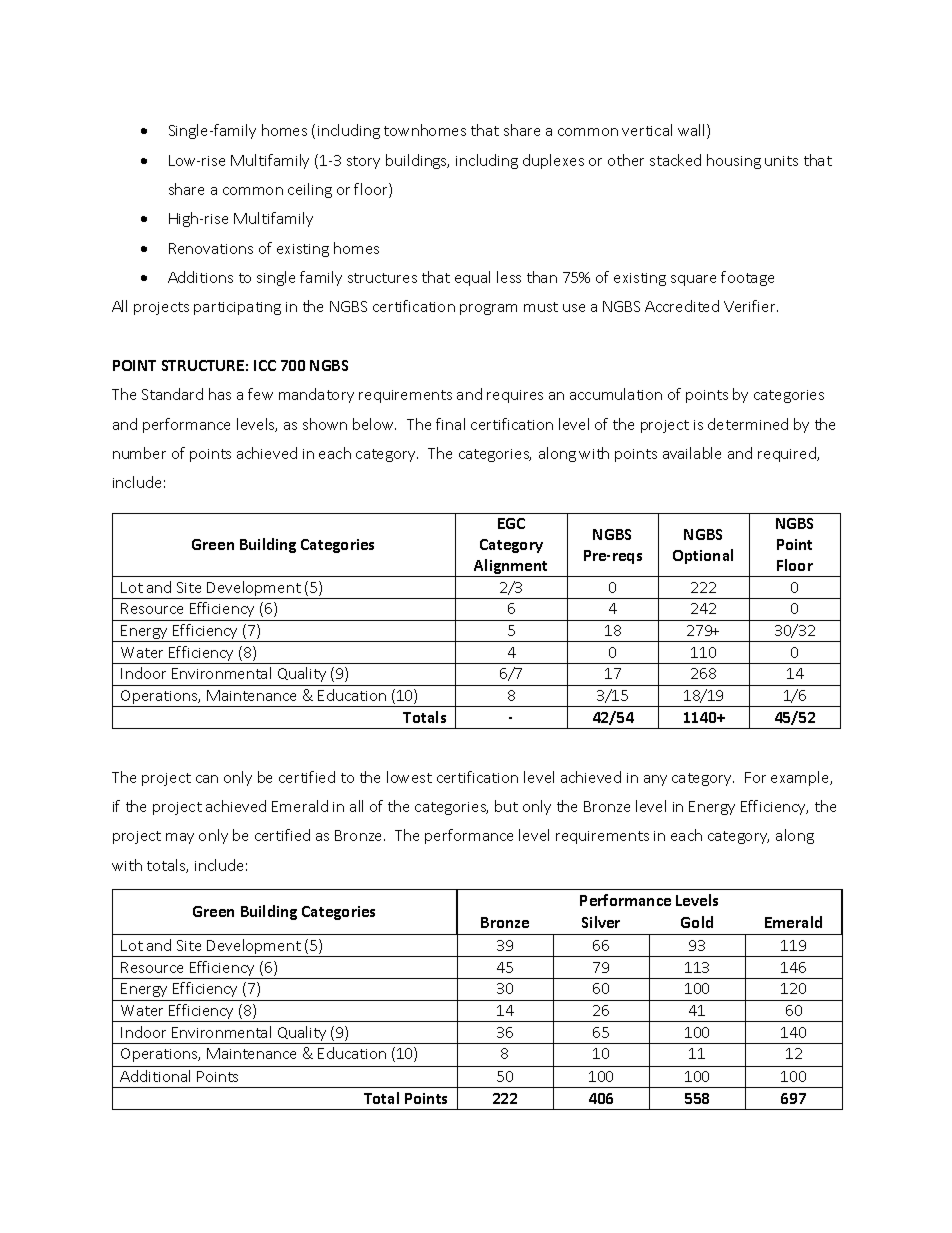 This screenshot has height=1233, width=952. Describe the element at coordinates (155, 1076) in the screenshot. I see `Additional` at that location.
